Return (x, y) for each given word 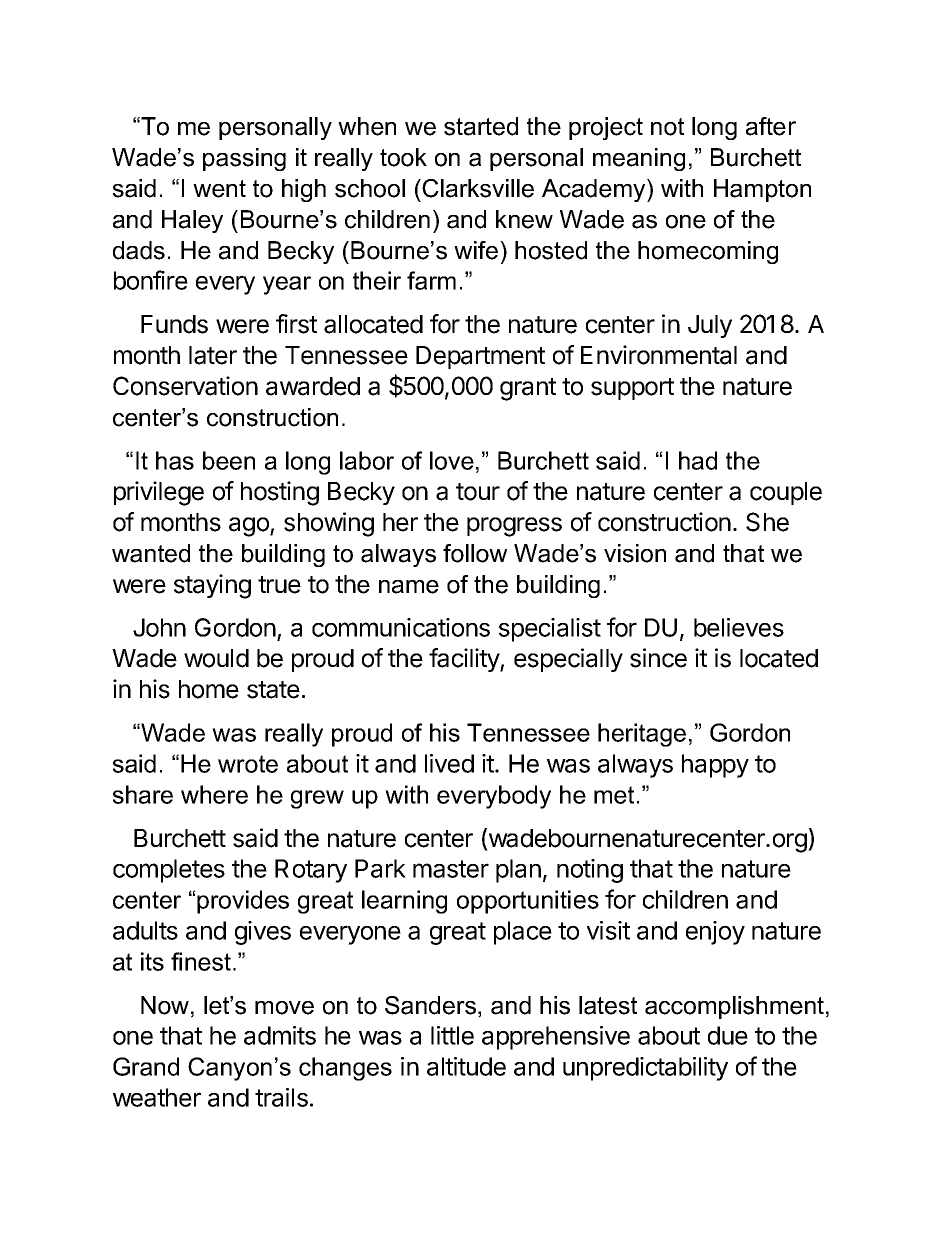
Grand (146, 1066)
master (451, 869)
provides (242, 902)
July (710, 326)
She (767, 522)
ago (250, 527)
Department (480, 357)
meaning (639, 159)
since (658, 658)
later (213, 355)
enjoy (715, 933)
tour (478, 492)
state (273, 690)
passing (244, 159)
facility (465, 660)
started (481, 126)
